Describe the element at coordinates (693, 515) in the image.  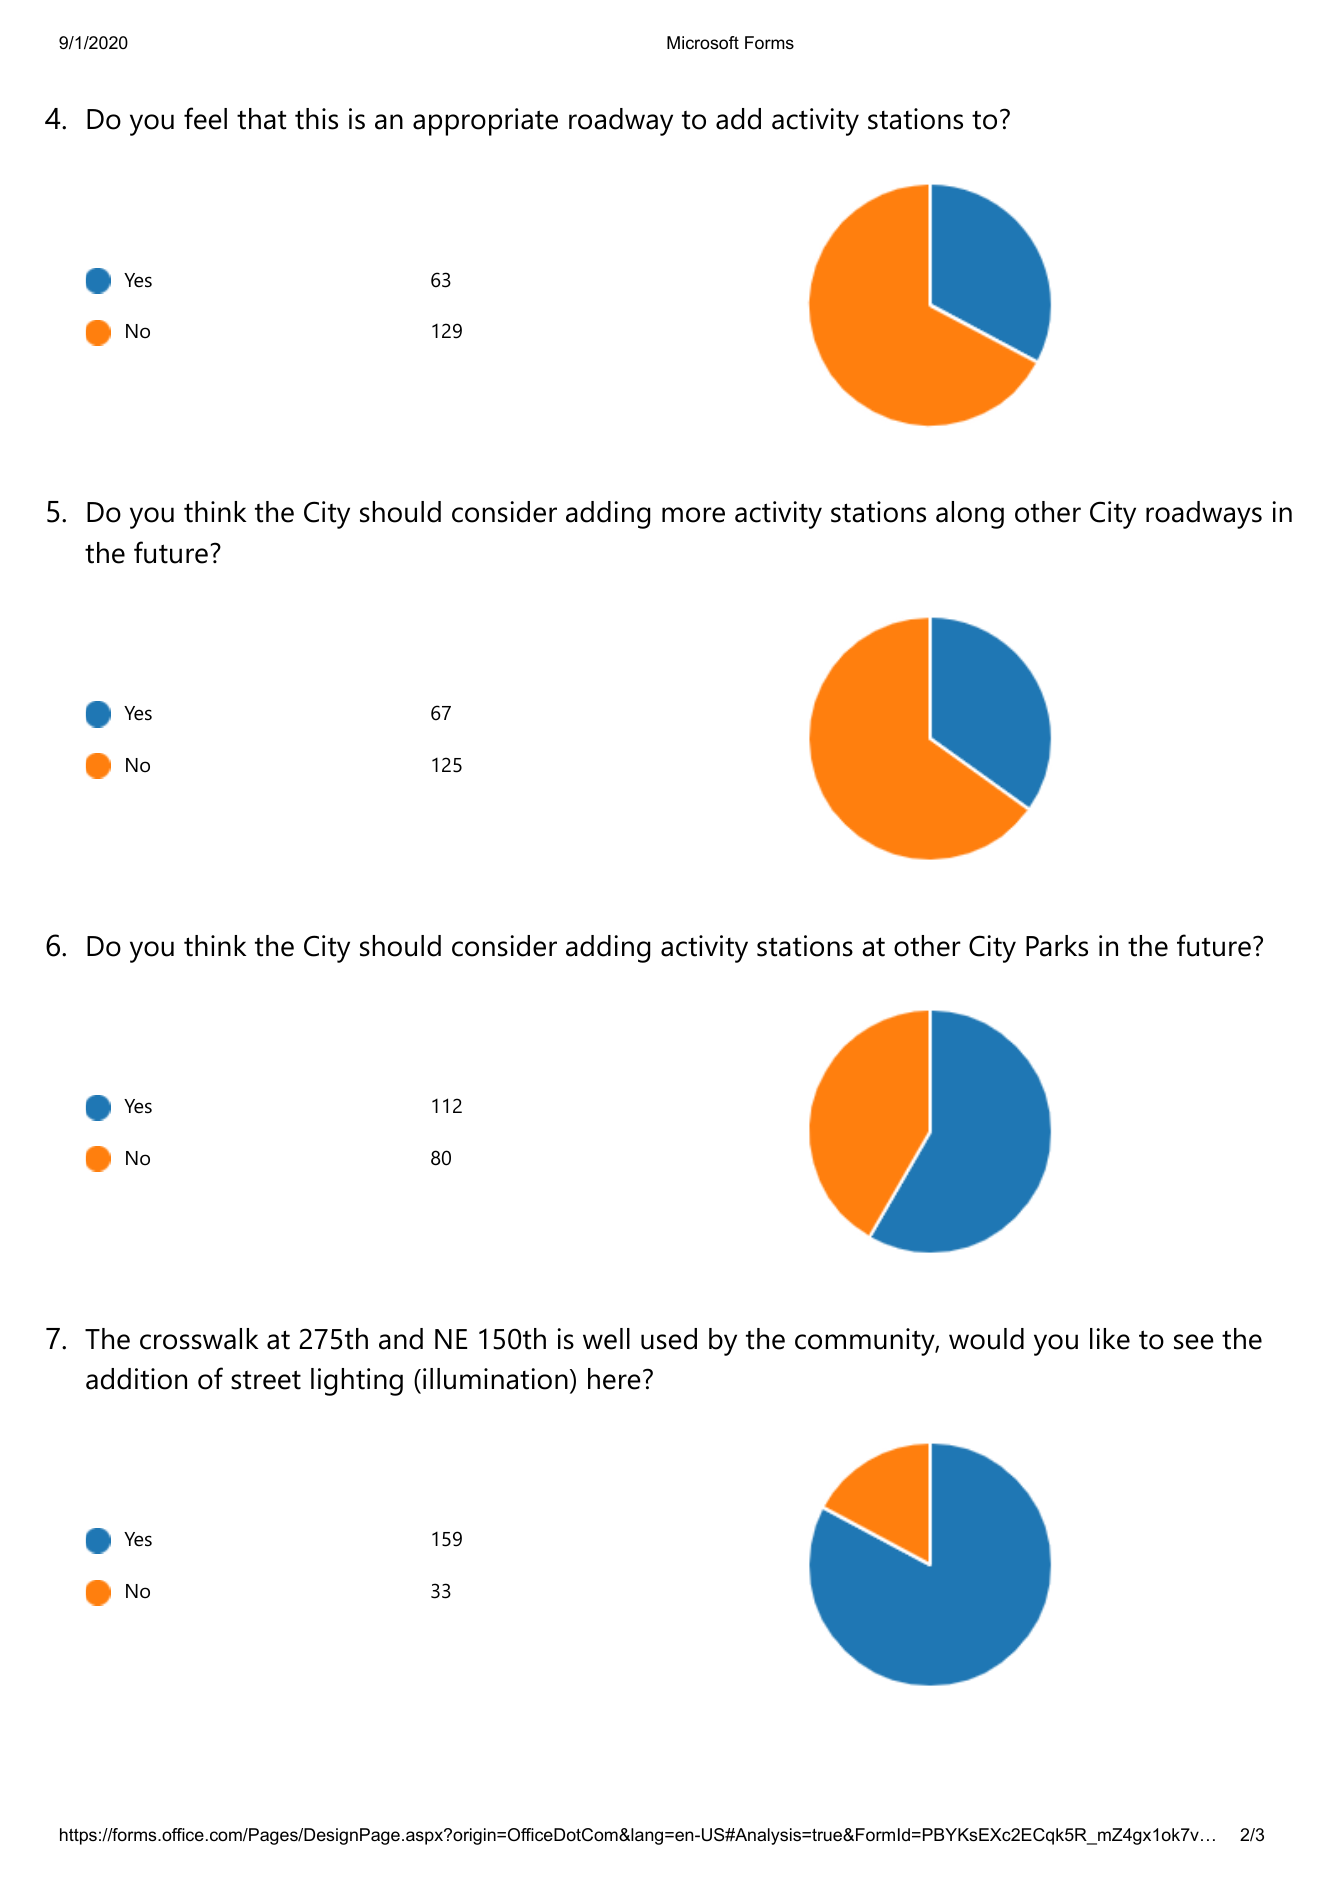
I see `more` at that location.
